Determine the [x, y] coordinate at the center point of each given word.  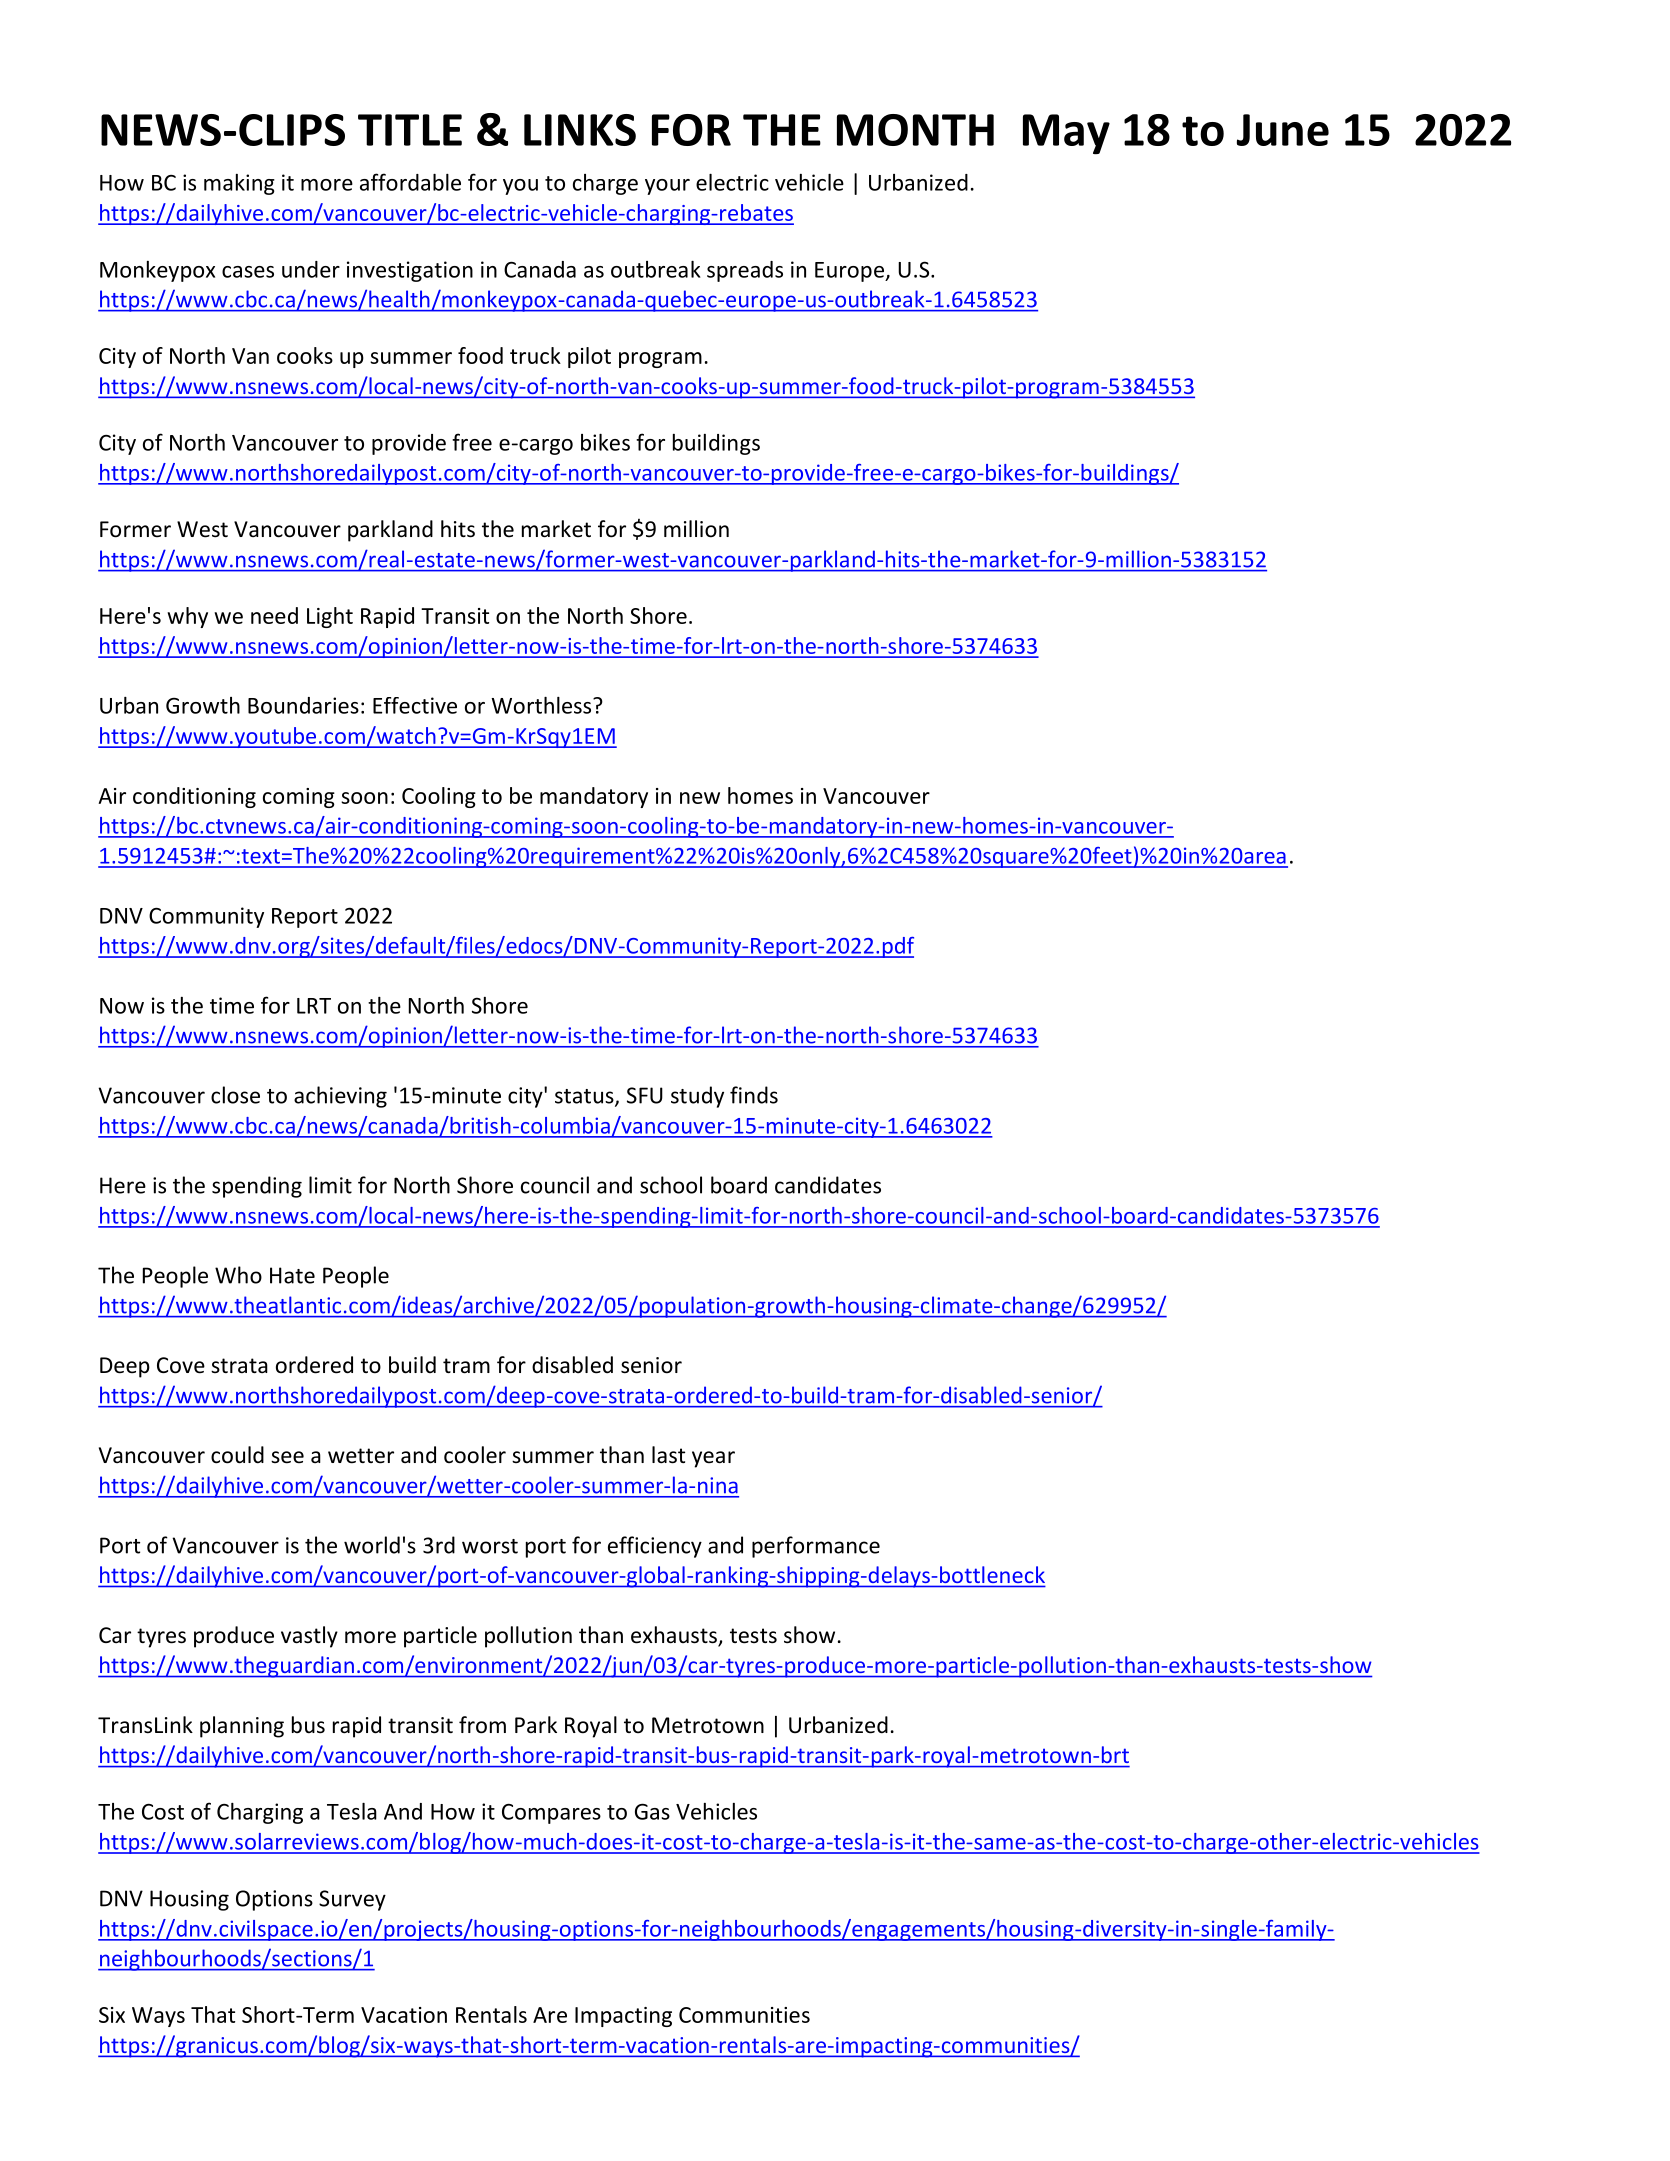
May [1066, 134]
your [667, 187]
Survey [352, 1900]
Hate [292, 1275]
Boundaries [303, 705]
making [239, 184]
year [713, 1459]
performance [816, 1547]
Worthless [542, 705]
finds [754, 1095]
